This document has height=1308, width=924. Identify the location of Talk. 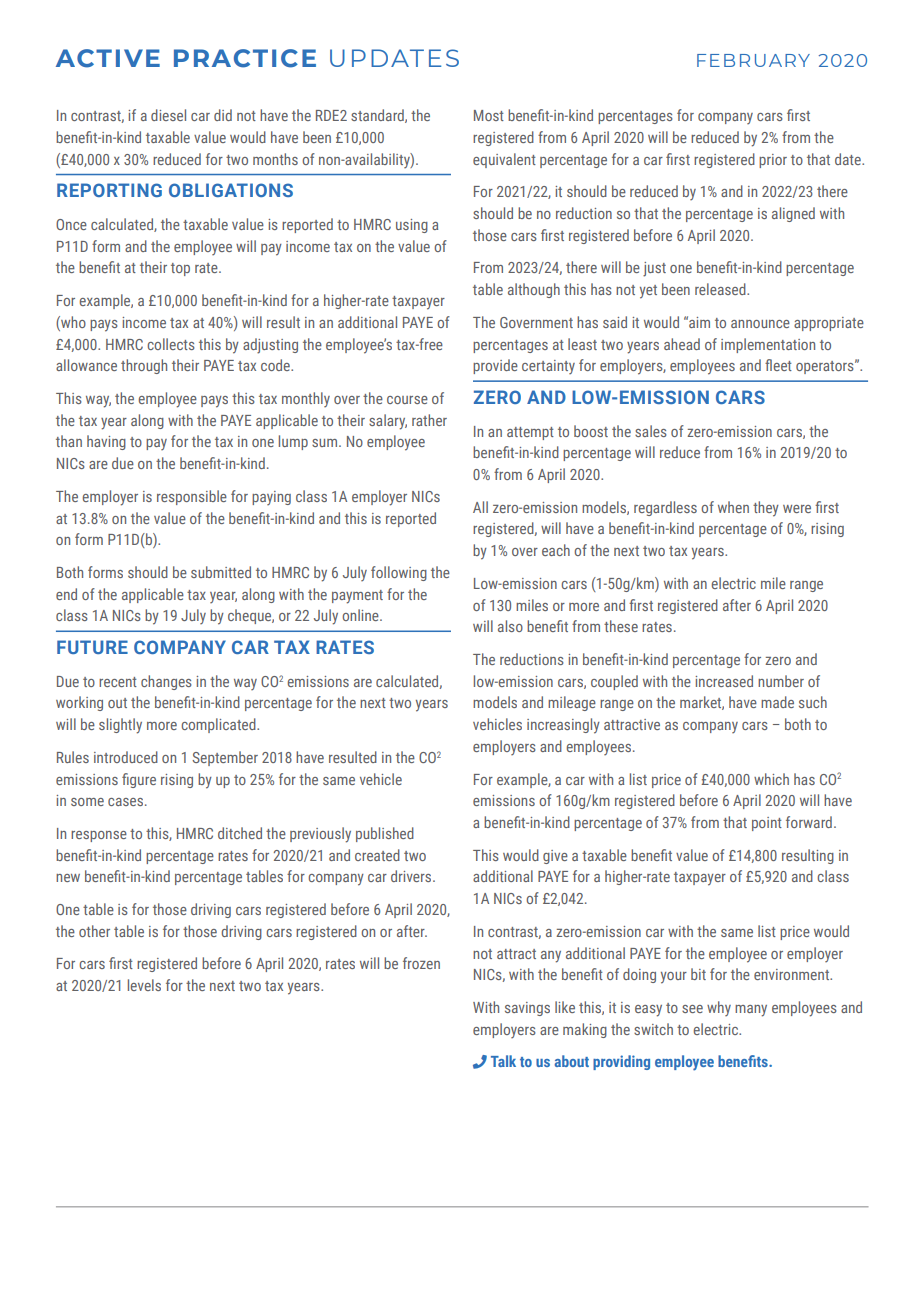
(503, 1061).
